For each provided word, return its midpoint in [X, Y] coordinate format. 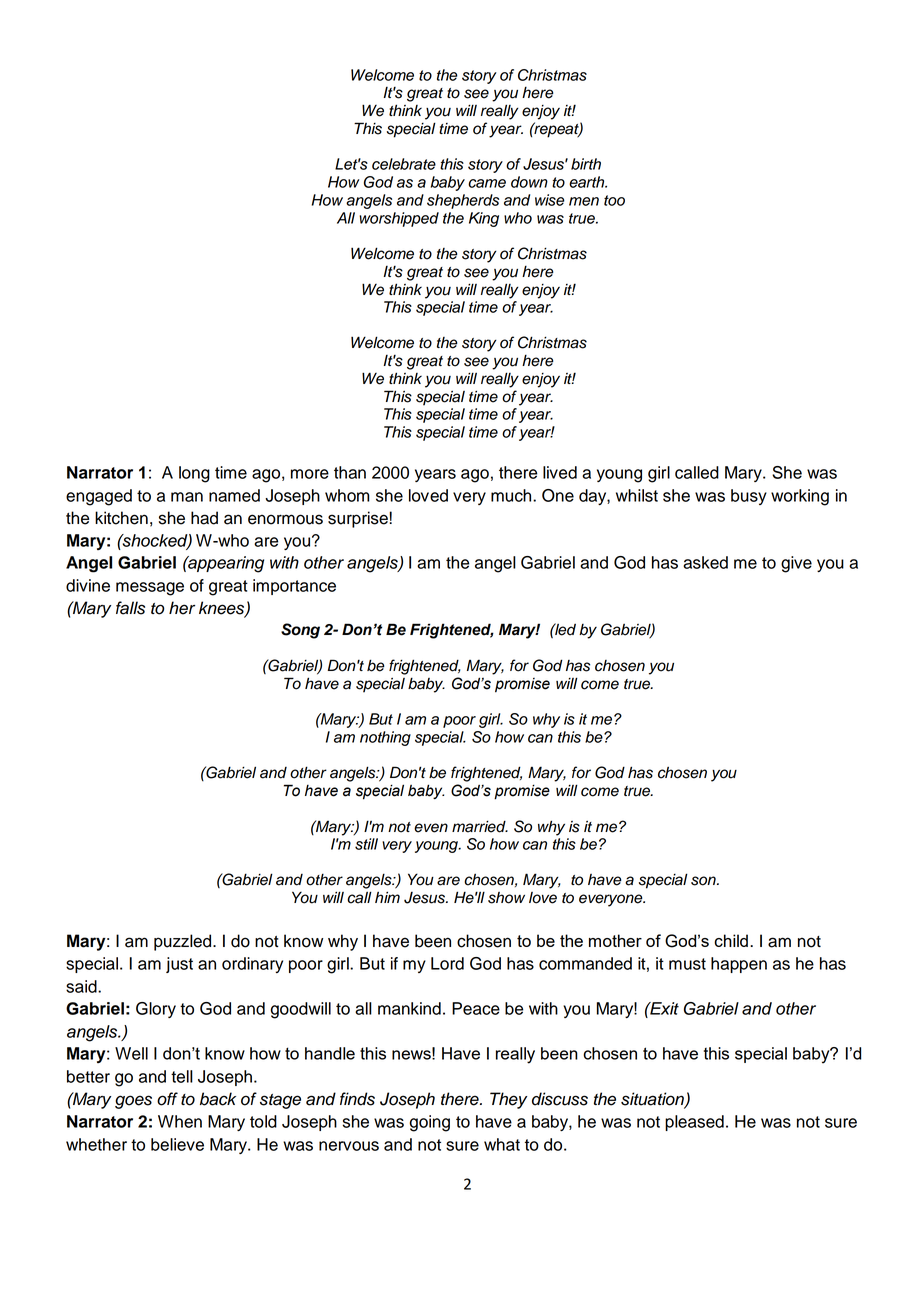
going [430, 1123]
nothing [385, 738]
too [614, 200]
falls [130, 608]
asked [705, 562]
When [180, 1121]
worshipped [399, 219]
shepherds [463, 201]
